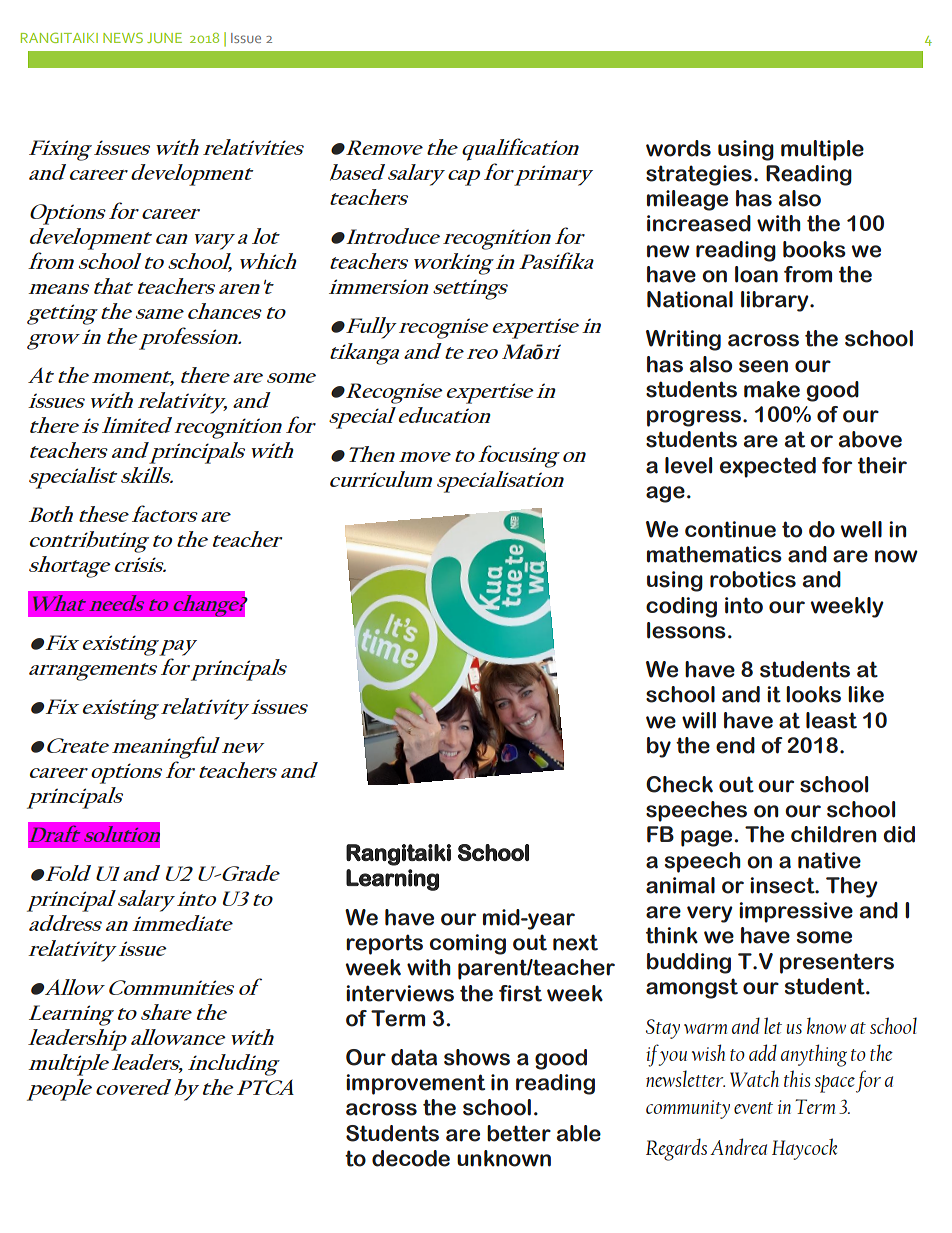  What do you see at coordinates (772, 389) in the screenshot?
I see `make` at bounding box center [772, 389].
